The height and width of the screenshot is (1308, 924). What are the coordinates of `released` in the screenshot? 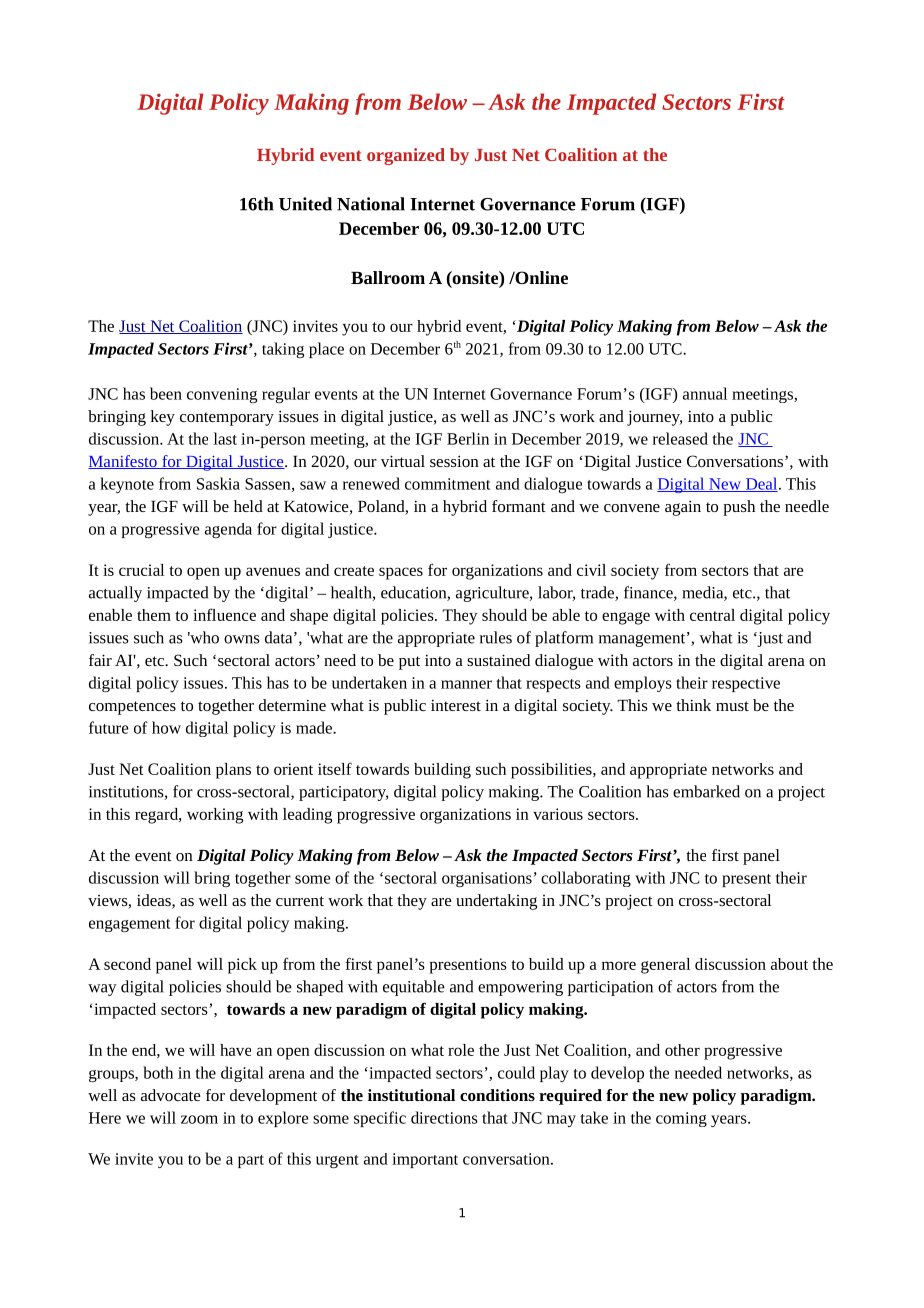 It's located at (680, 438).
